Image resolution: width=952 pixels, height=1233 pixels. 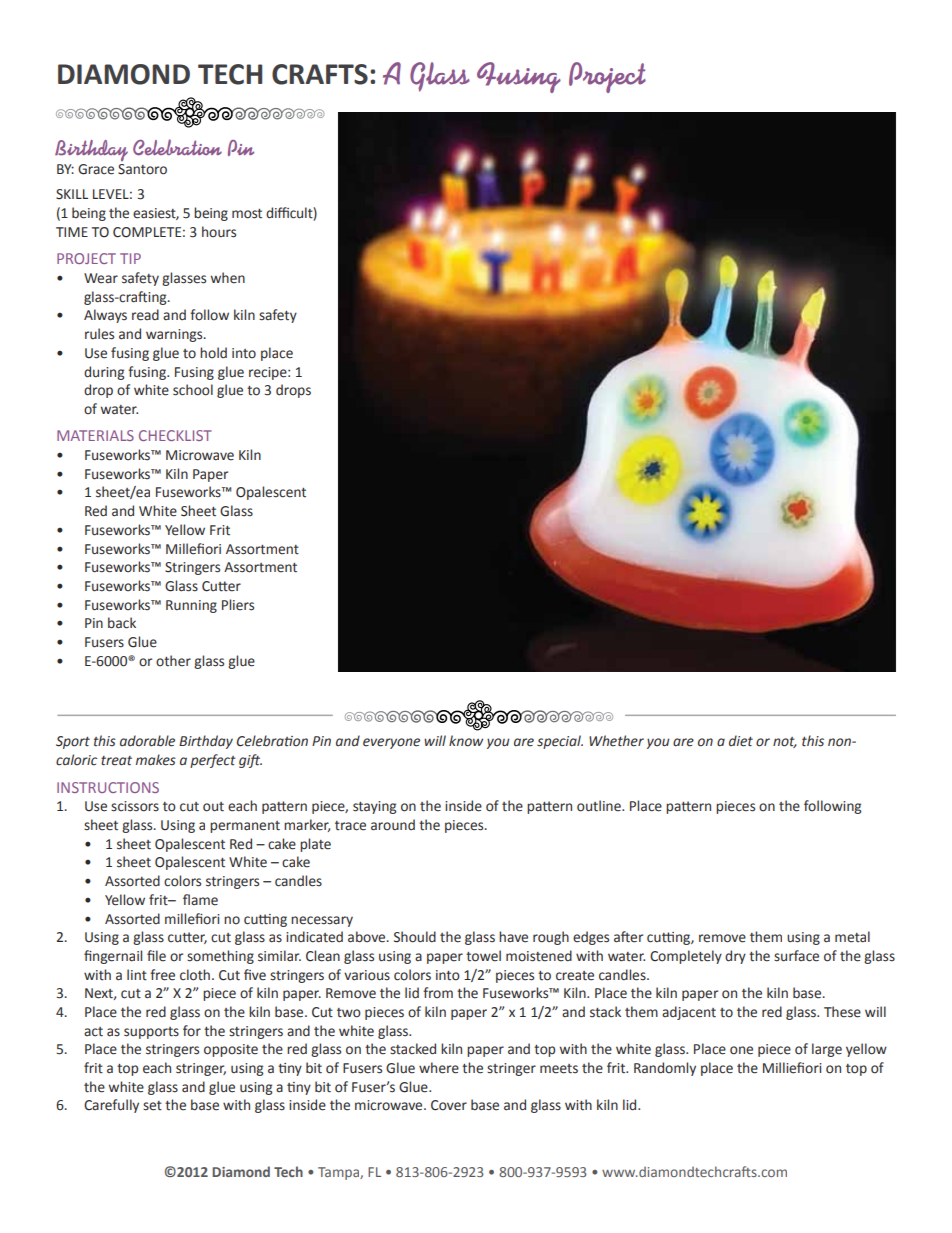 What do you see at coordinates (785, 742) in the screenshot?
I see `not` at bounding box center [785, 742].
